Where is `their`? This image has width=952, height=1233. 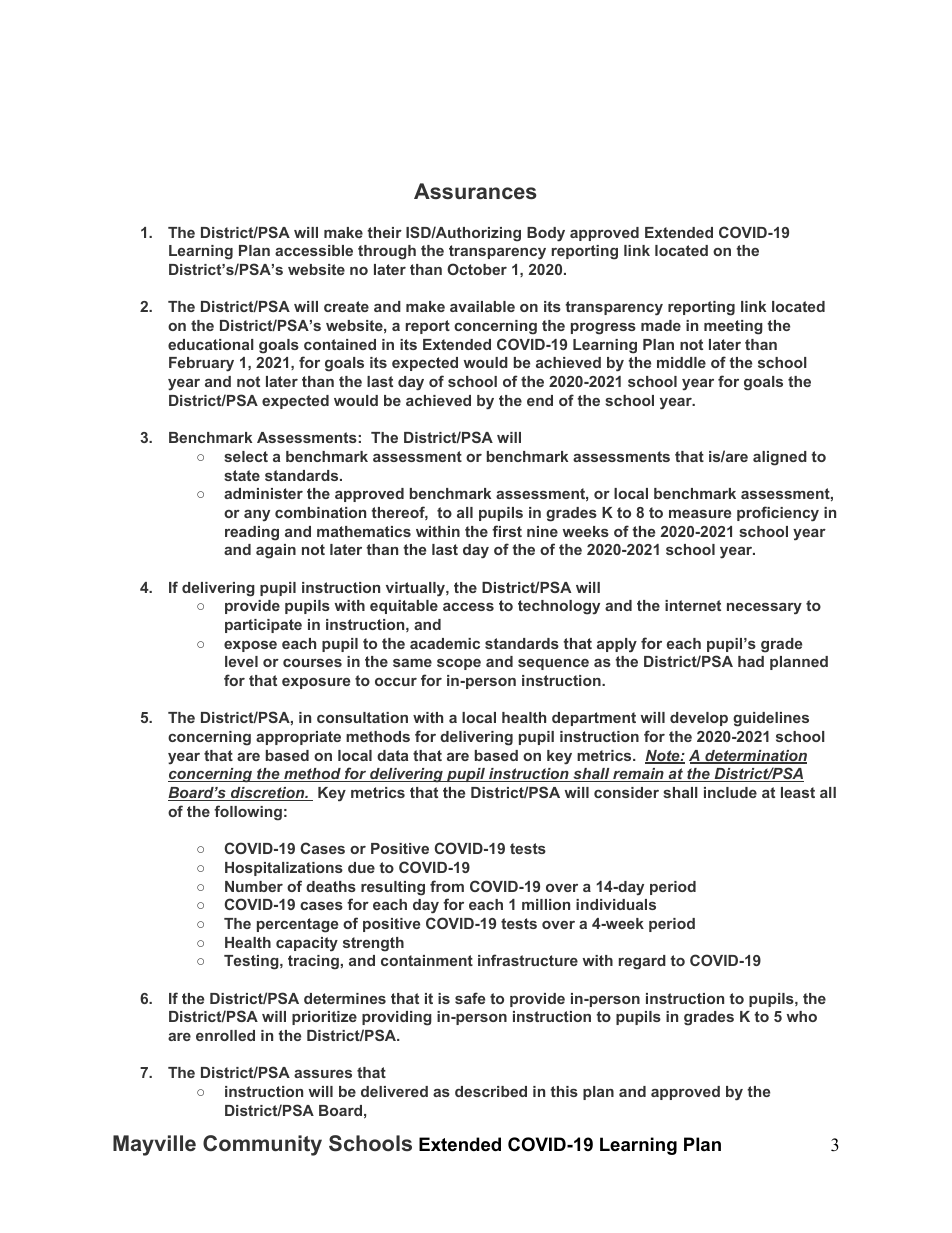
their is located at coordinates (384, 232).
